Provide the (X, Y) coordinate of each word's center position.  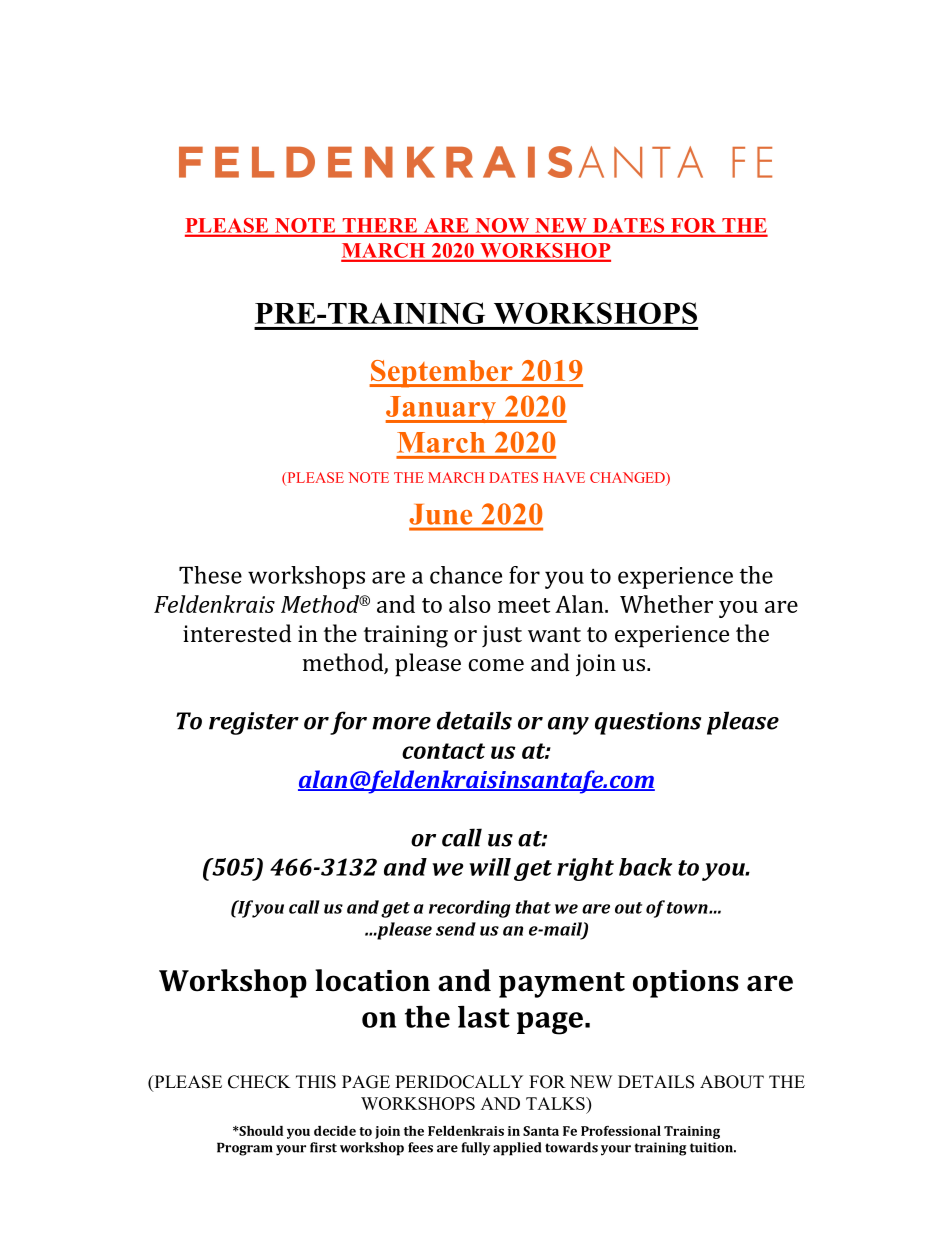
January (442, 409)
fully (476, 1149)
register (254, 723)
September (442, 374)
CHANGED (628, 477)
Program (245, 1149)
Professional (621, 1131)
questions (648, 723)
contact (443, 751)
